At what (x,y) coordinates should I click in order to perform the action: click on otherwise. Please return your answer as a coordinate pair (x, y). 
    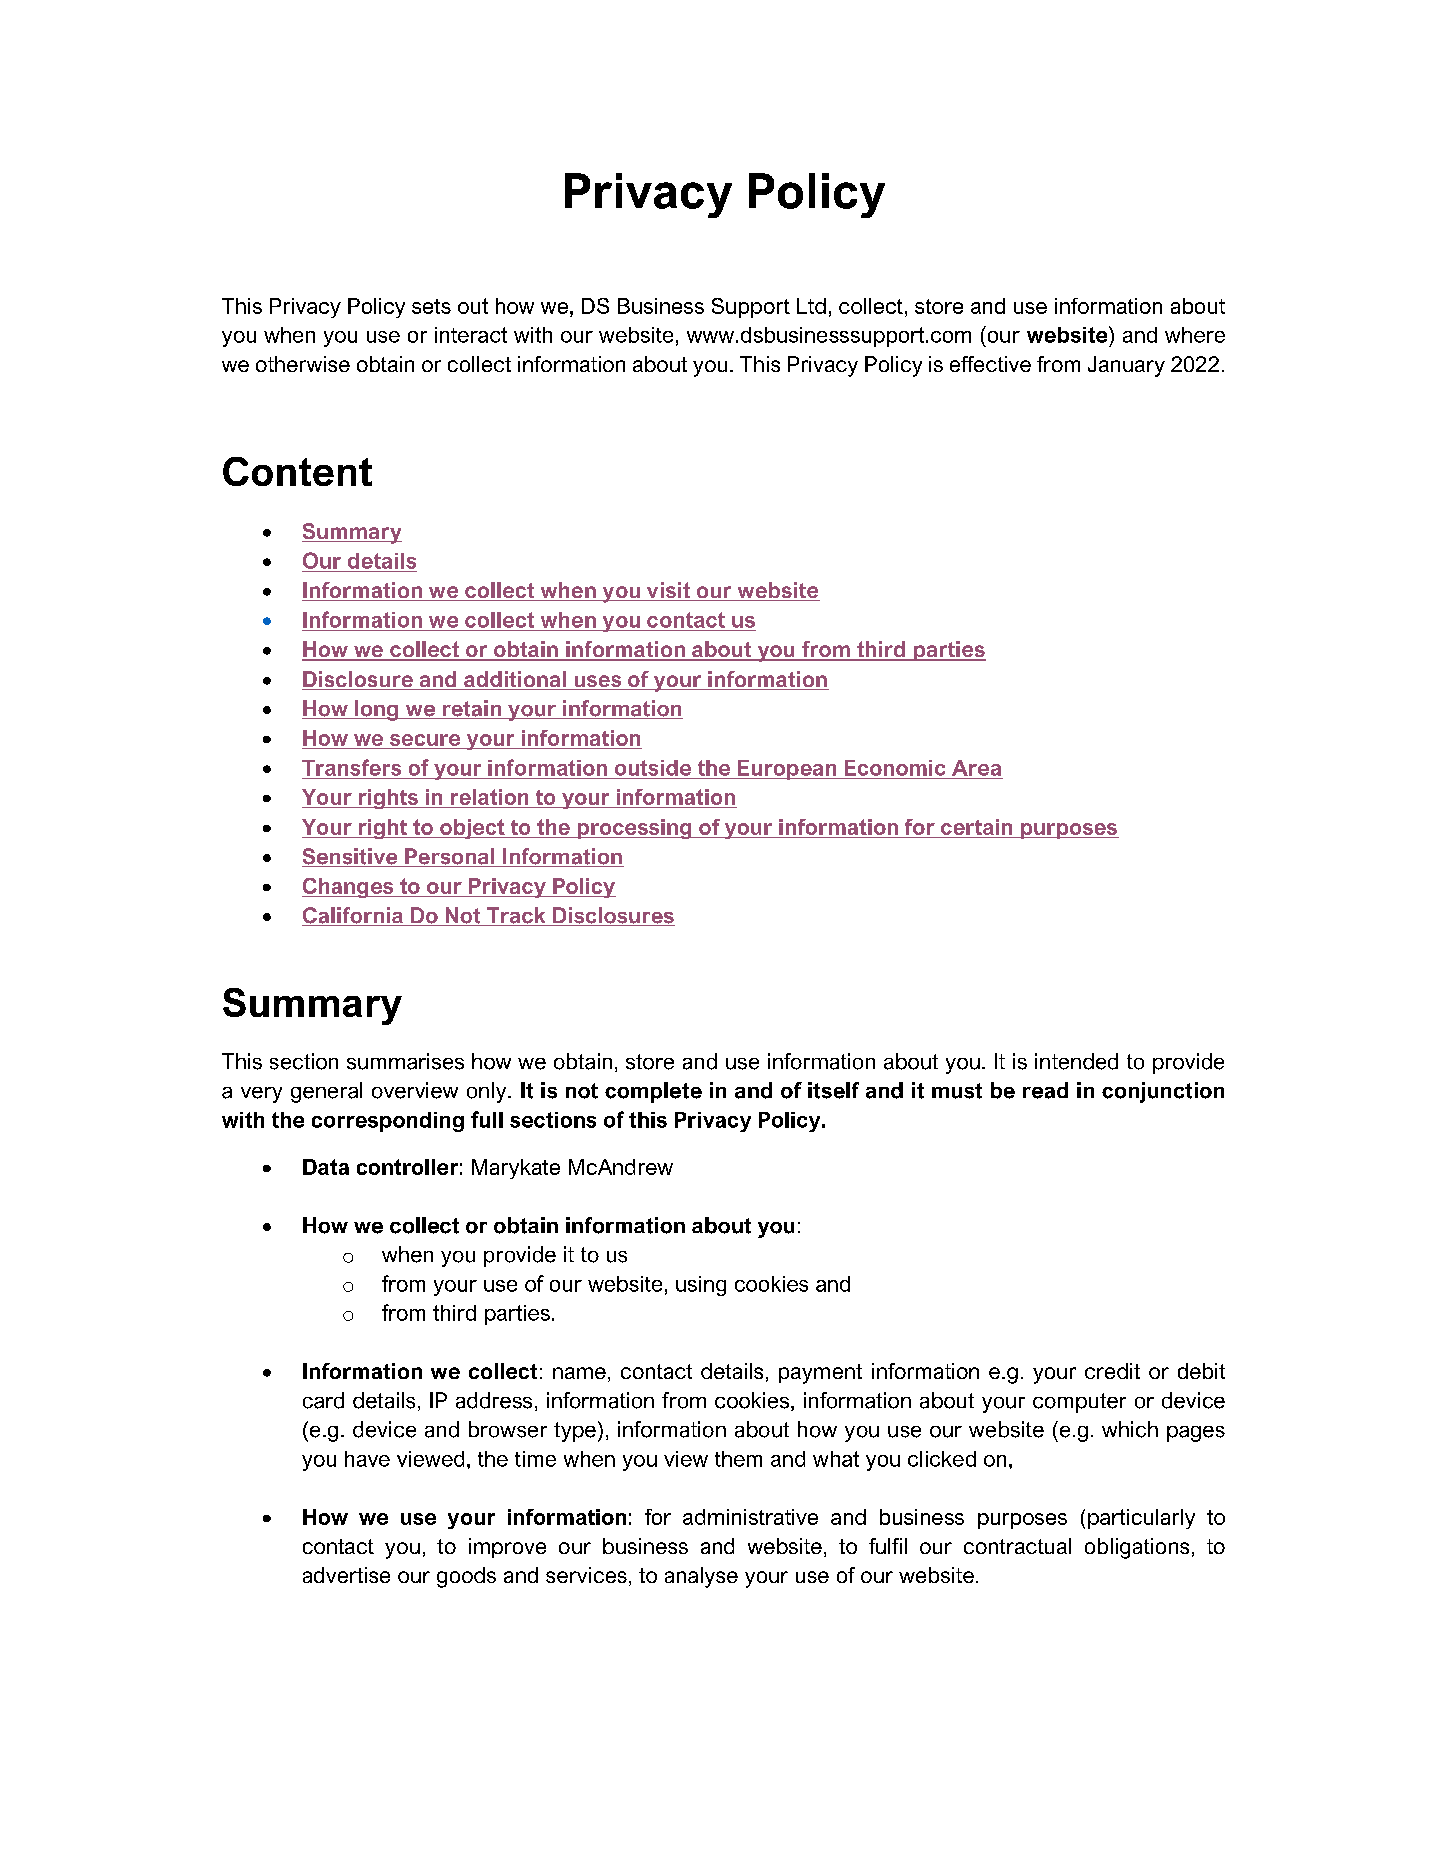
    Looking at the image, I should click on (303, 364).
